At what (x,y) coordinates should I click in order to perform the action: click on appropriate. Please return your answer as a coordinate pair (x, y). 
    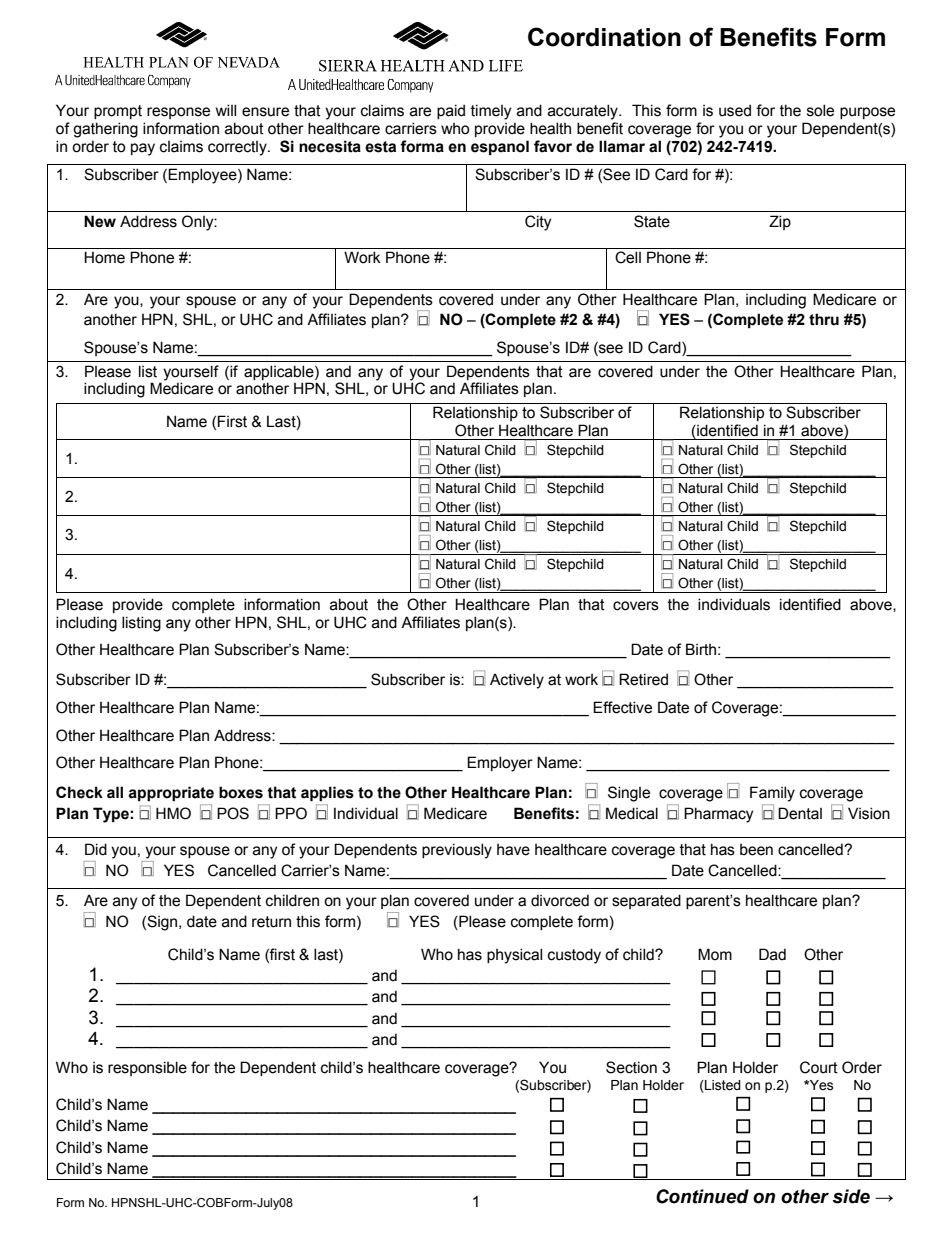
    Looking at the image, I should click on (171, 794).
